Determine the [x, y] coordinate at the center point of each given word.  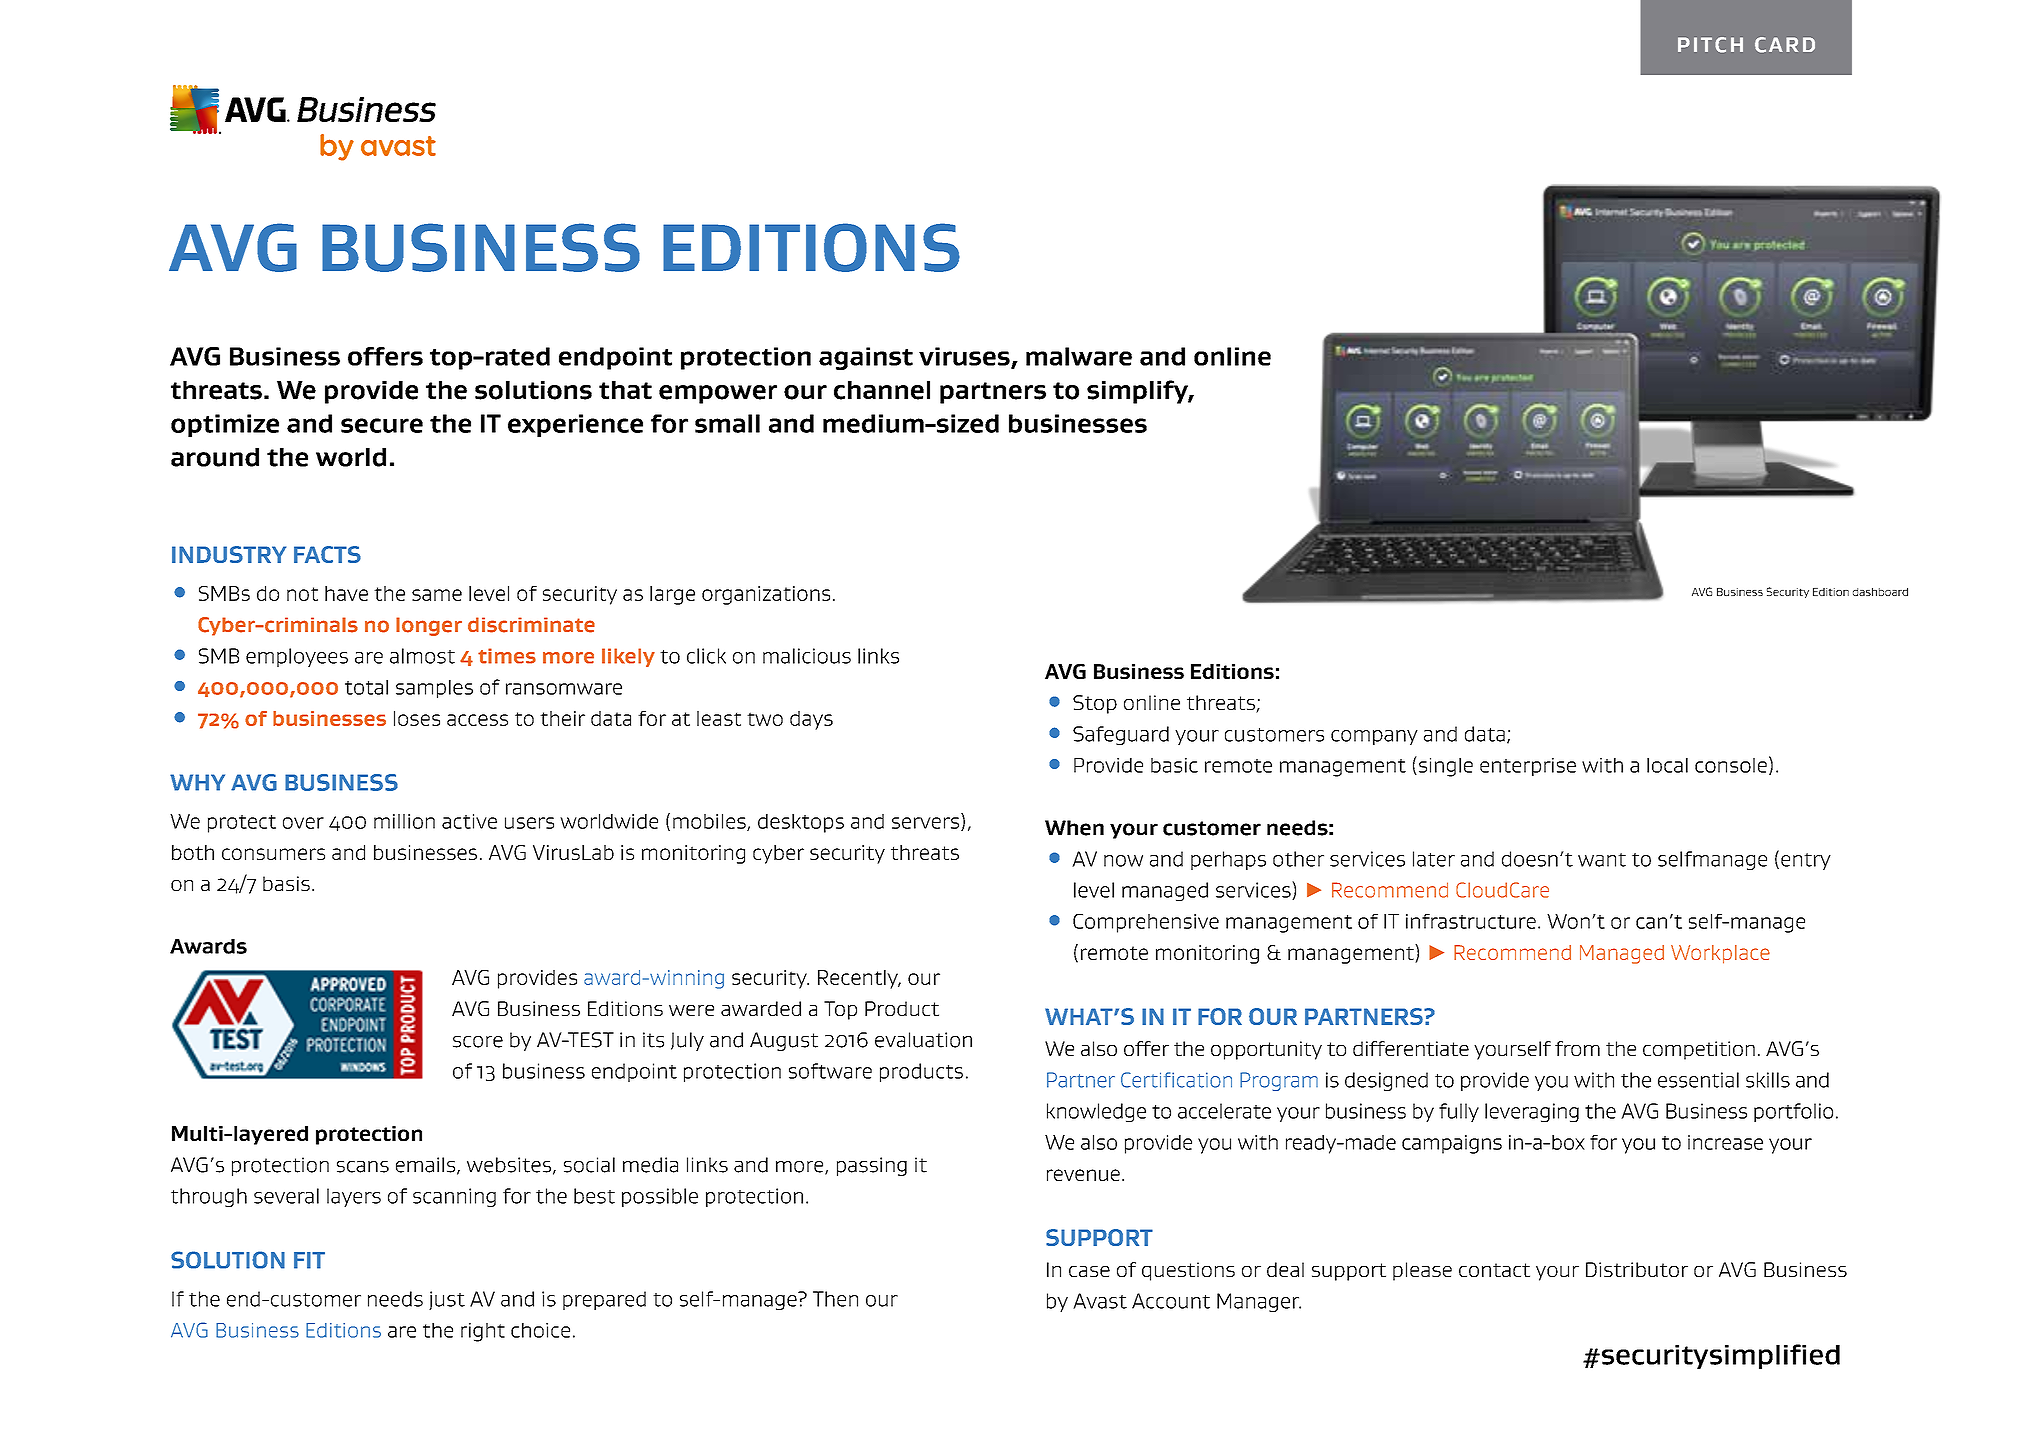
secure [382, 425]
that [625, 390]
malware [1079, 356]
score [478, 1042]
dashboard [1880, 592]
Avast [1100, 1301]
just [447, 1300]
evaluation [923, 1040]
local [1667, 765]
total [366, 687]
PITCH [1710, 45]
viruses [965, 357]
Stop [1095, 704]
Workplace [1720, 954]
